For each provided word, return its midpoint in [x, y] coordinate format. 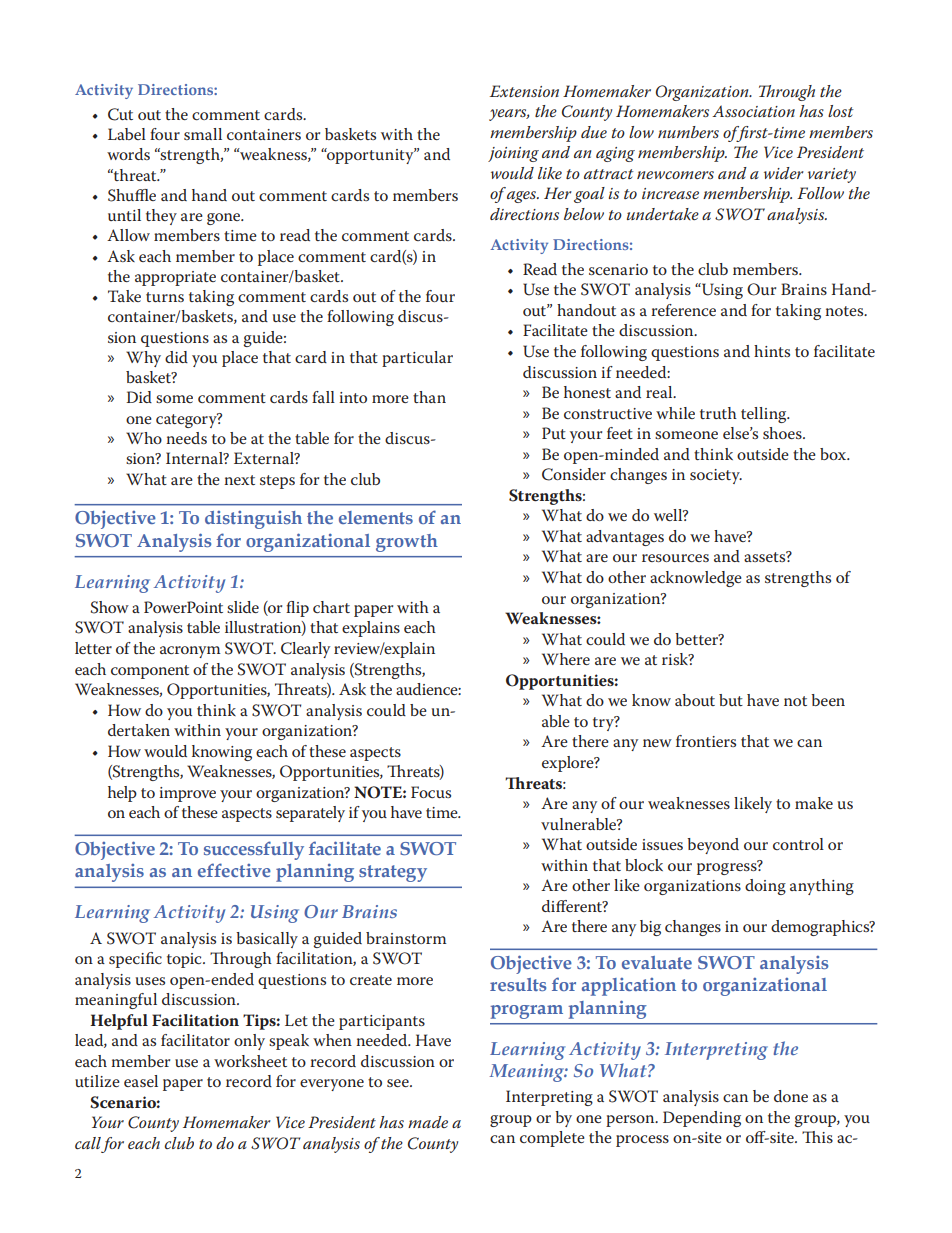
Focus [431, 792]
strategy [393, 873]
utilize [97, 1081]
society [716, 476]
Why [143, 359]
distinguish [253, 520]
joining [513, 154]
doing [765, 887]
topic [185, 960]
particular [417, 359]
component [150, 672]
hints [772, 351]
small [203, 134]
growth [407, 543]
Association [753, 111]
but [731, 700]
